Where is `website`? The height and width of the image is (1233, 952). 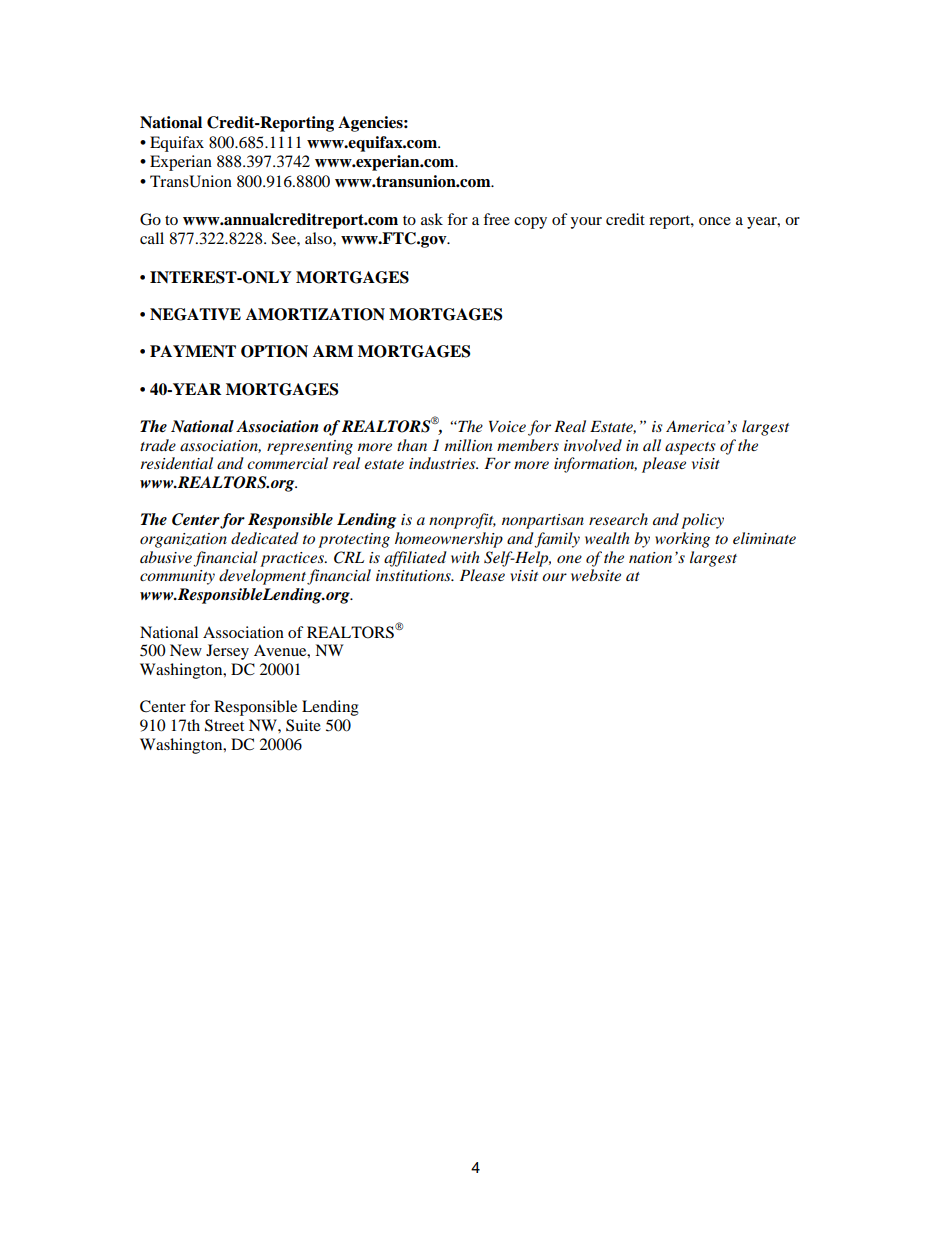 website is located at coordinates (596, 575).
